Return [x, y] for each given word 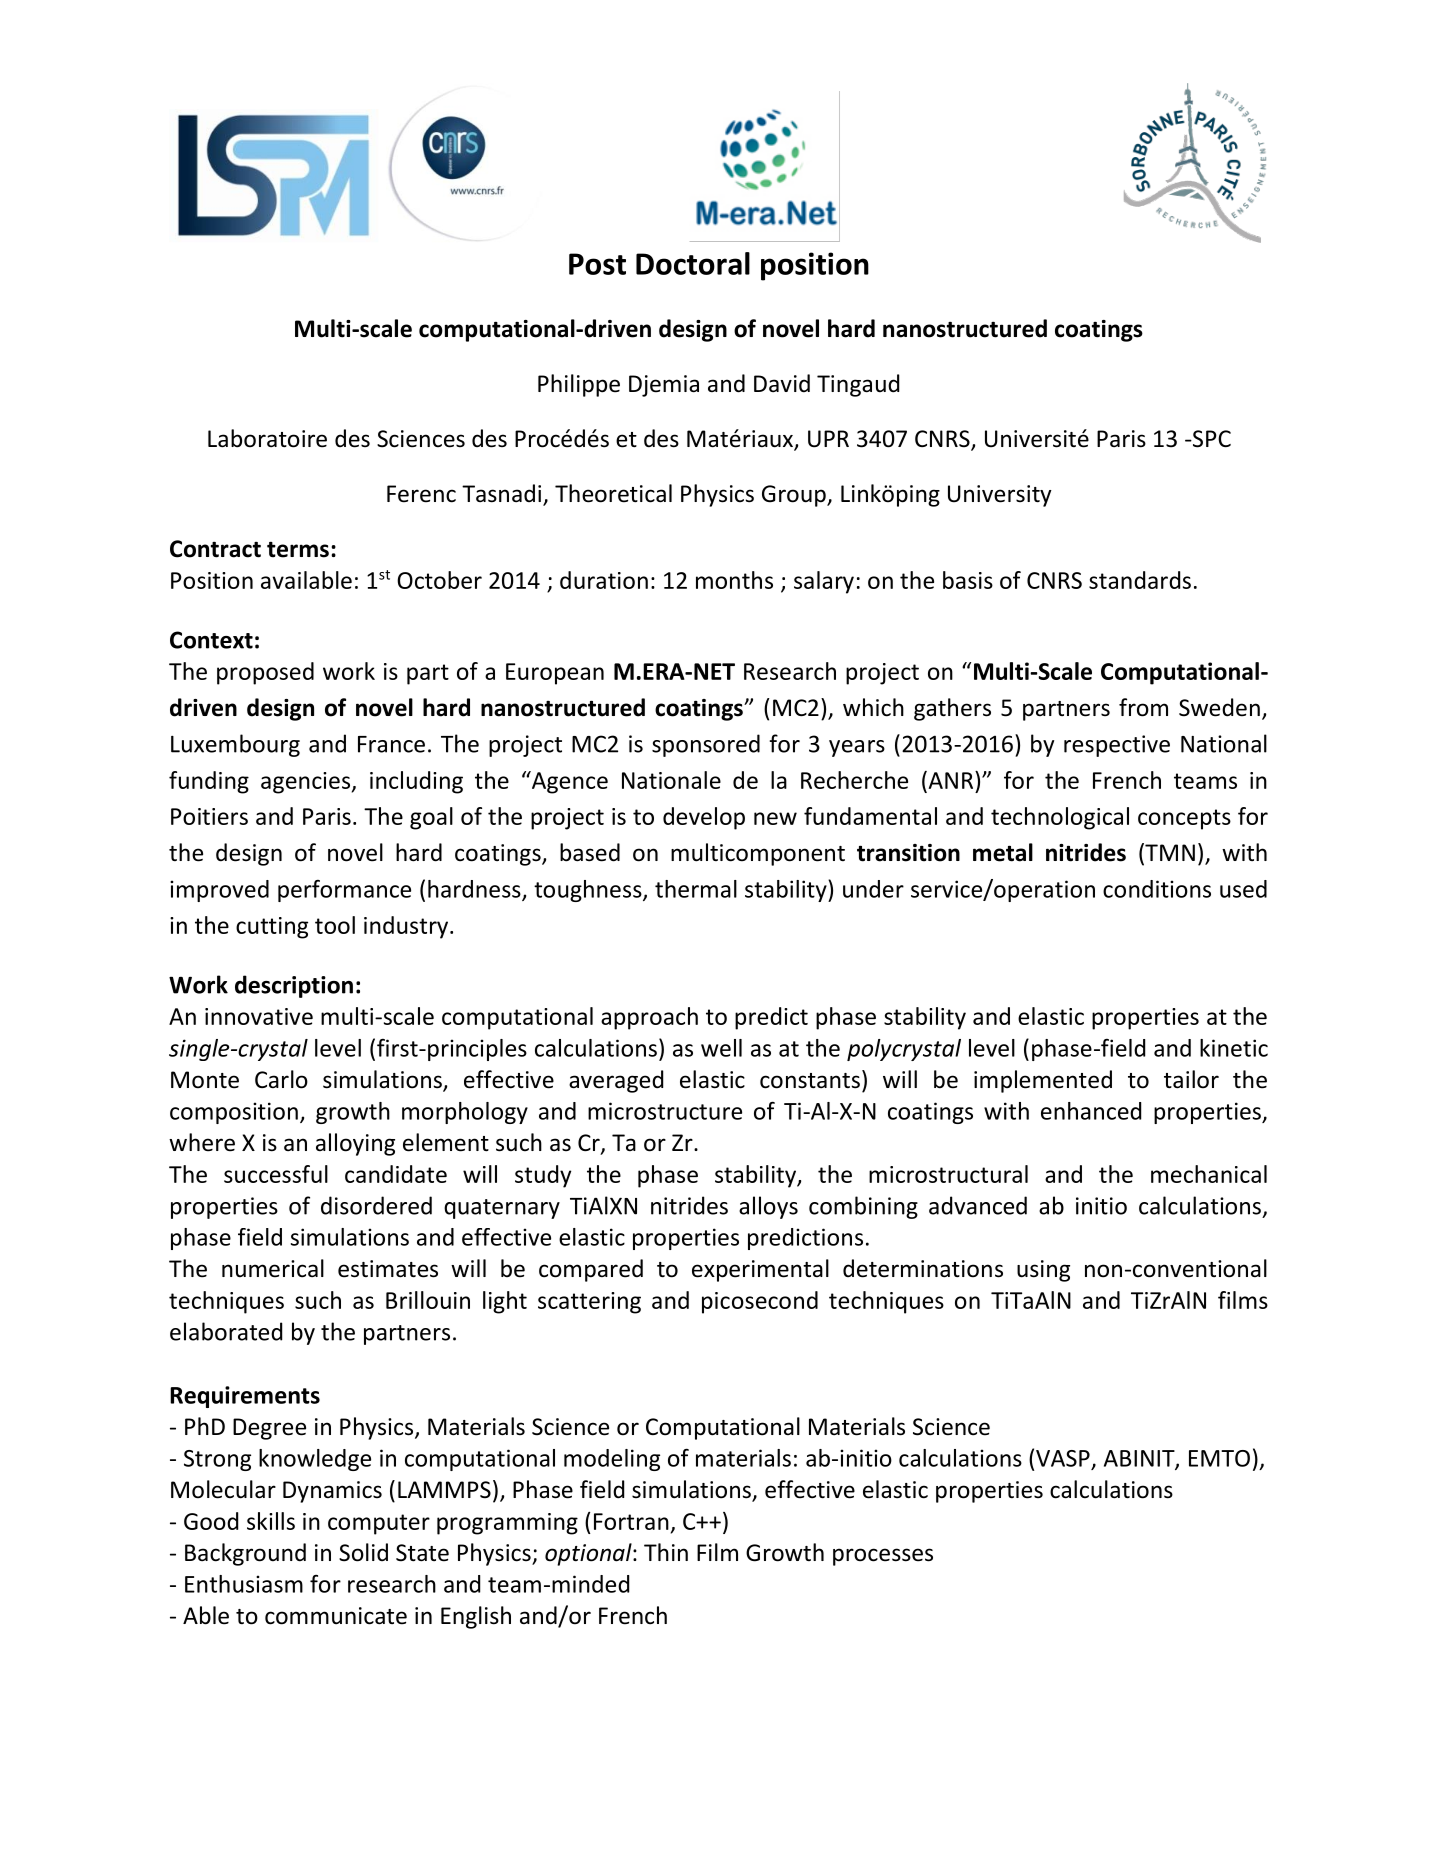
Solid [363, 1552]
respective [1117, 746]
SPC [1211, 439]
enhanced [1091, 1111]
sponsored [706, 745]
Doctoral [693, 263]
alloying [355, 1144]
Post [597, 264]
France [391, 744]
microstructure [665, 1111]
